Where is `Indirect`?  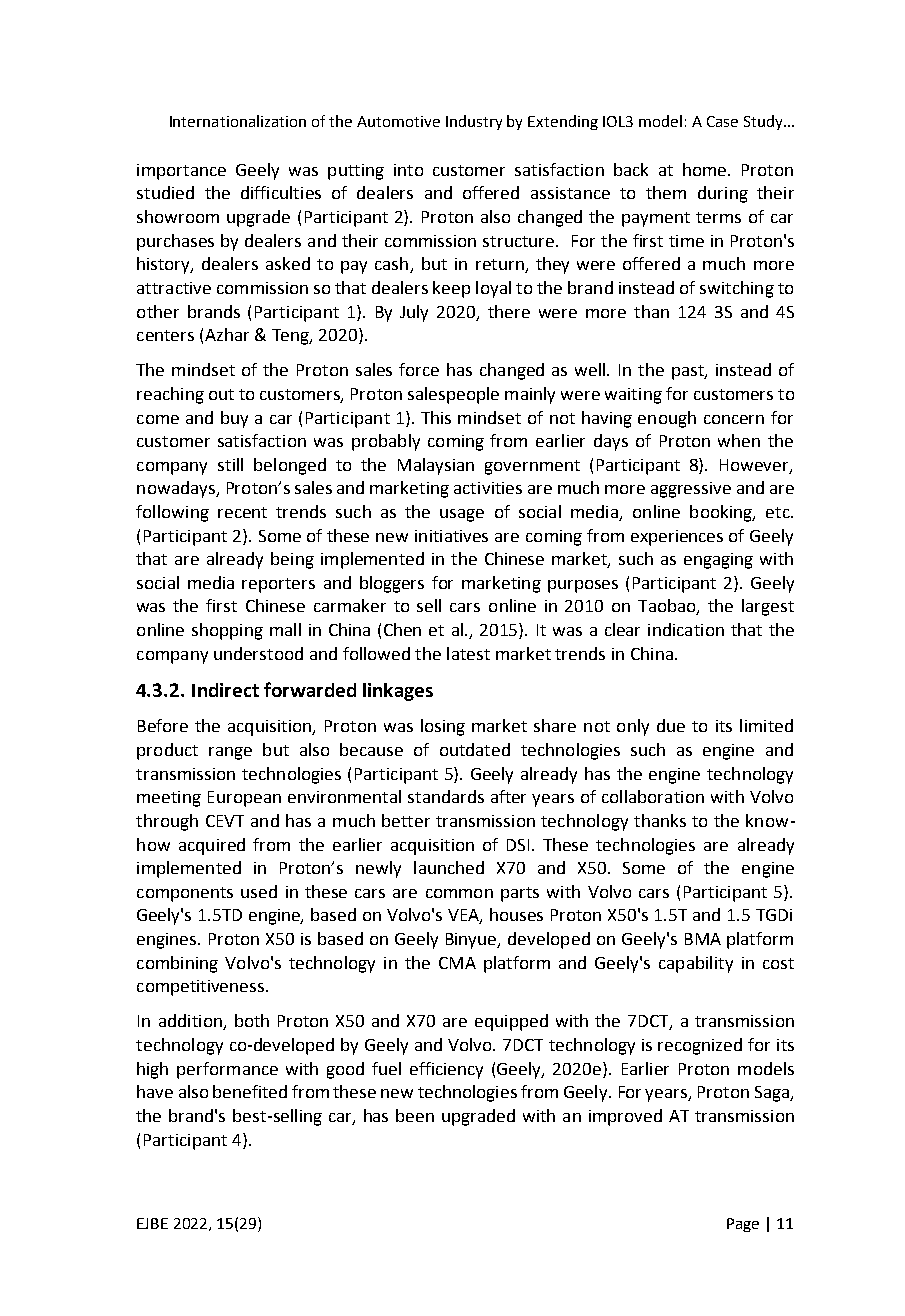 Indirect is located at coordinates (225, 690).
